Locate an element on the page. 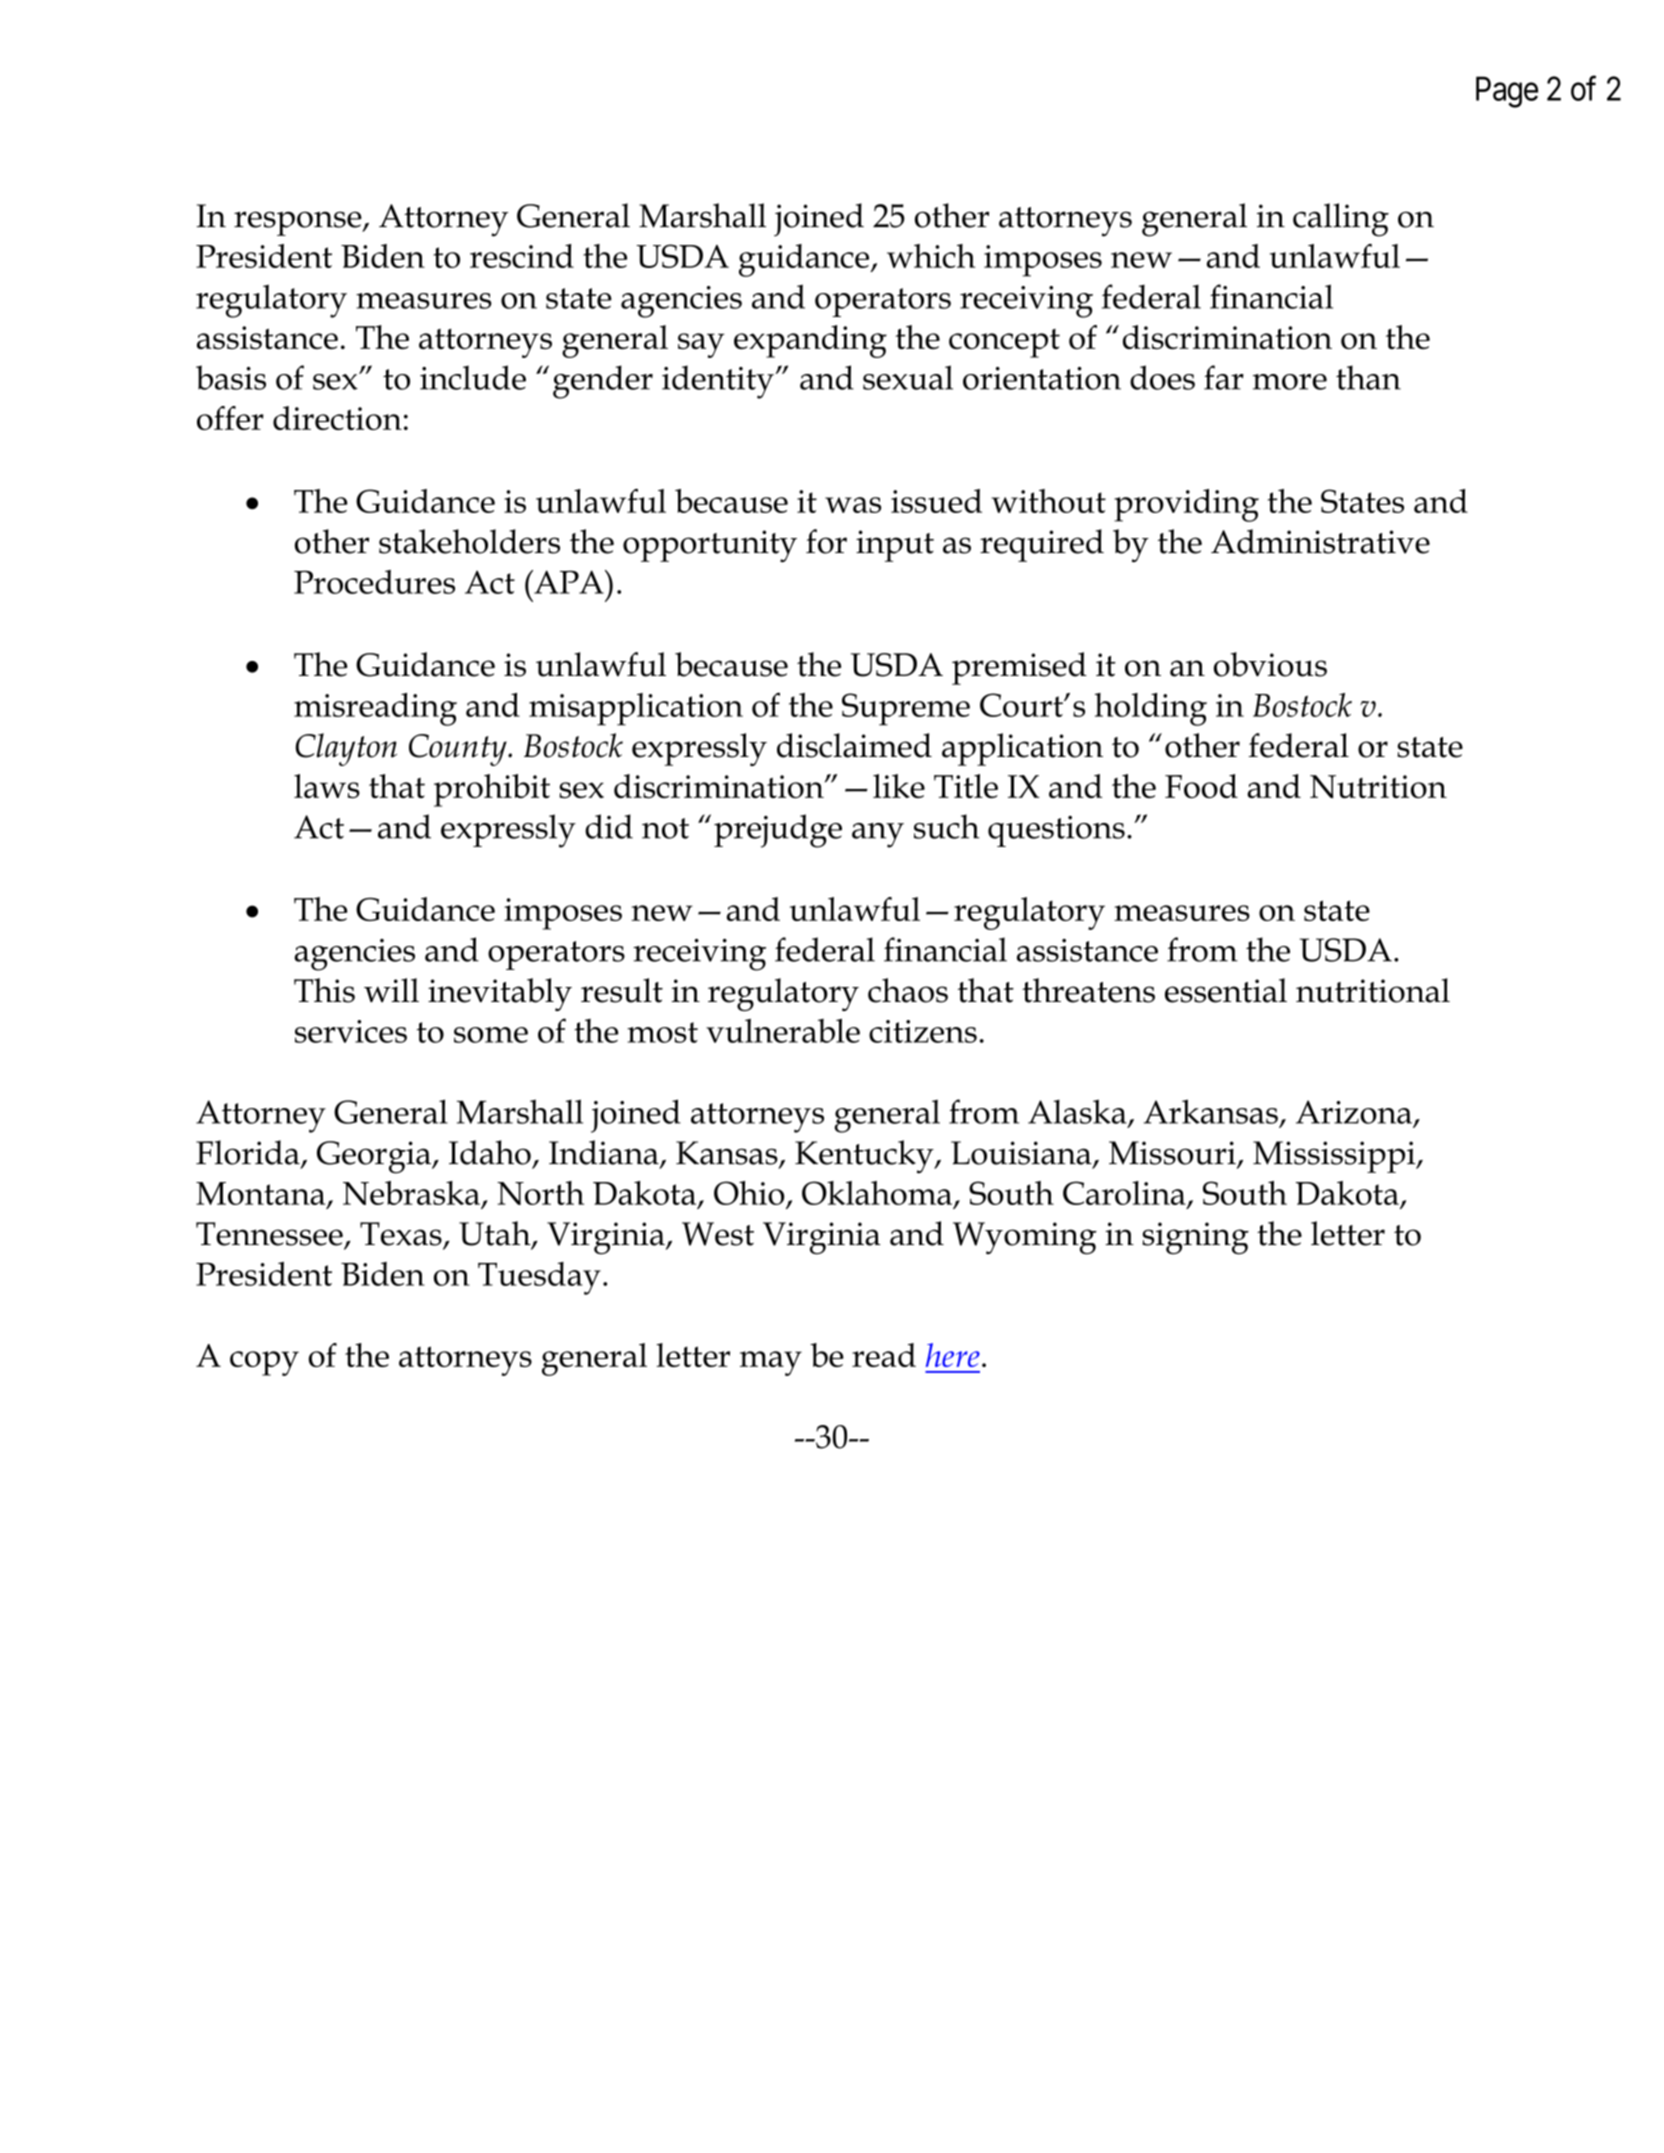 The height and width of the image is (2153, 1664). signing is located at coordinates (1195, 1238).
